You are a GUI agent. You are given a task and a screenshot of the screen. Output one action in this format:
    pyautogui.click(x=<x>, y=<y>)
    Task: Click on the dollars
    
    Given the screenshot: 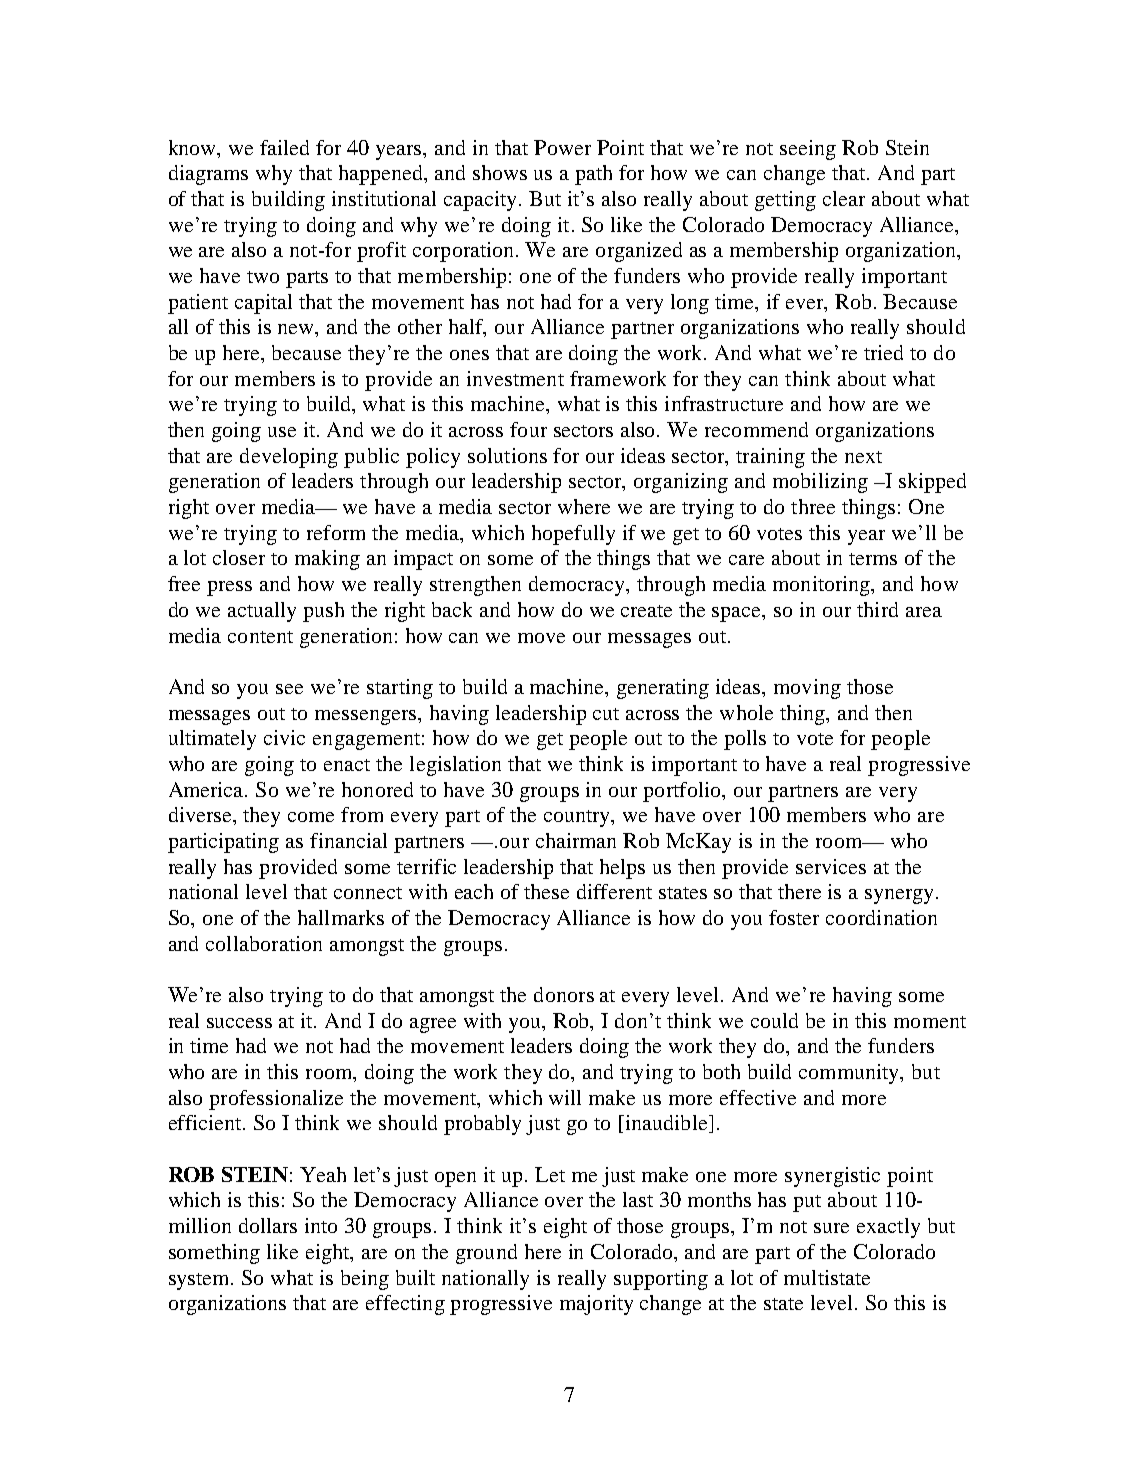 What is the action you would take?
    pyautogui.click(x=268, y=1225)
